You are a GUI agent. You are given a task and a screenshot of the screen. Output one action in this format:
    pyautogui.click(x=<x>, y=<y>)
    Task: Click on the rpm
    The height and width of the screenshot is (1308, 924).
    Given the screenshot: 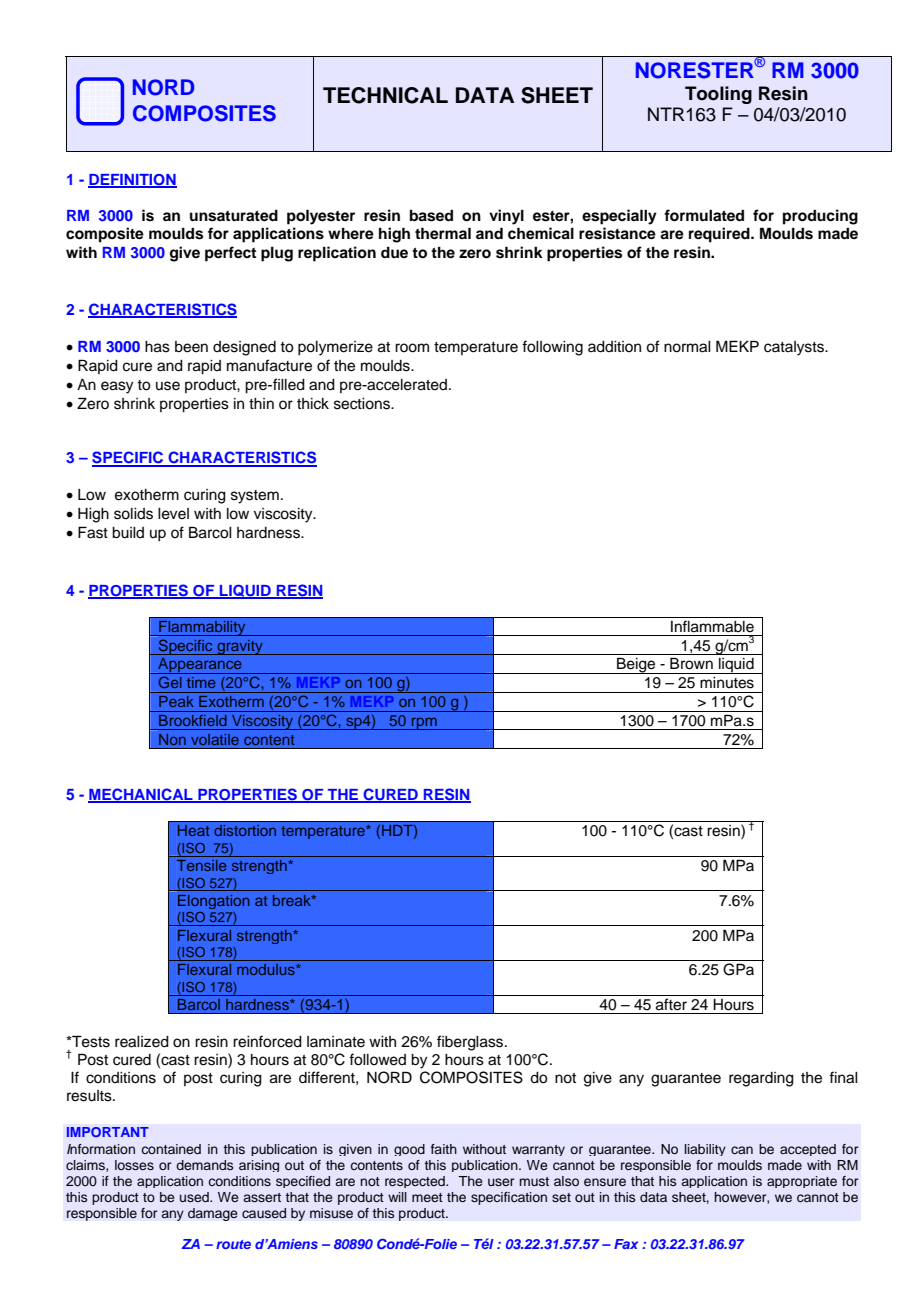 What is the action you would take?
    pyautogui.click(x=424, y=723)
